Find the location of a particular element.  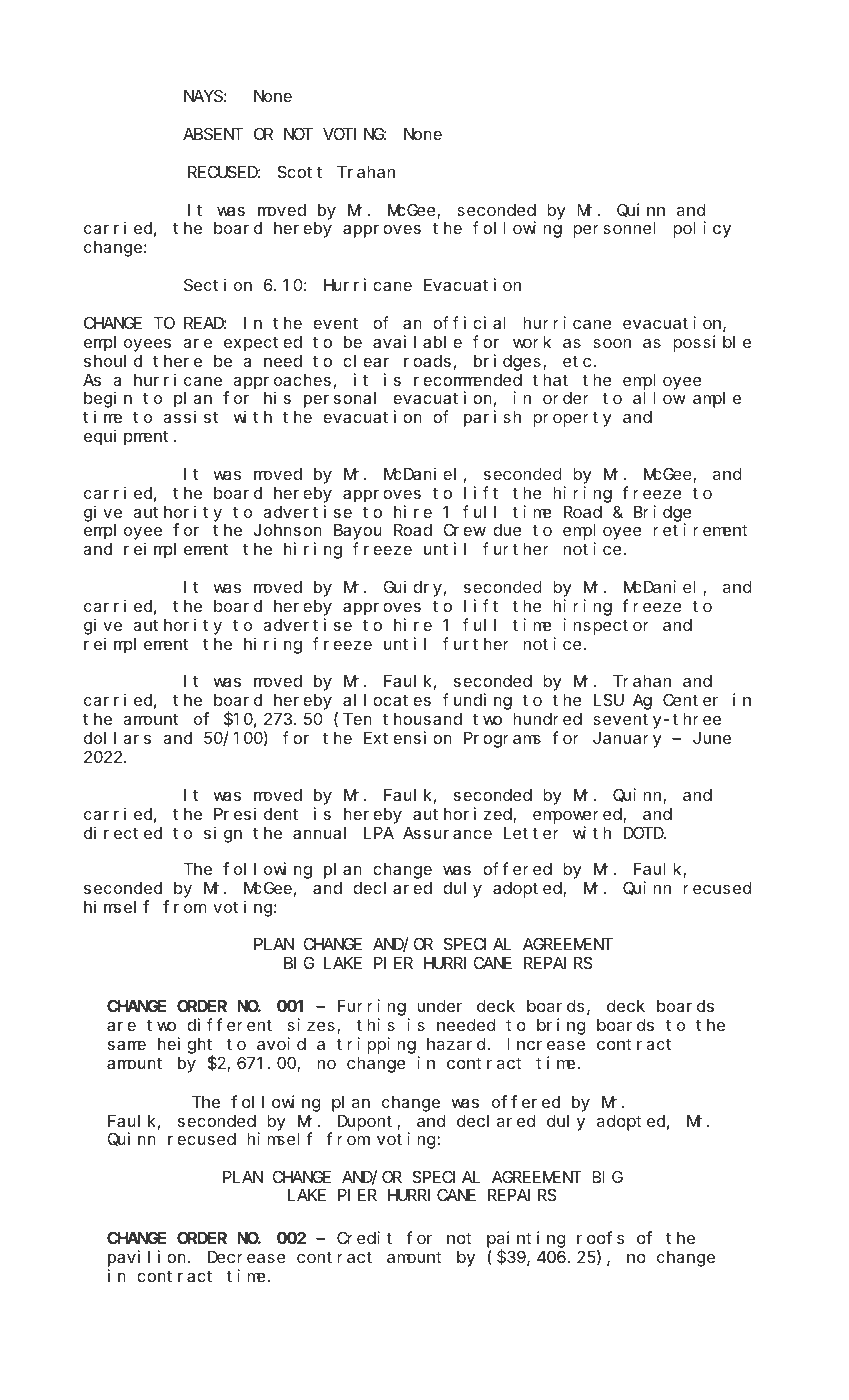

sign is located at coordinates (223, 834).
